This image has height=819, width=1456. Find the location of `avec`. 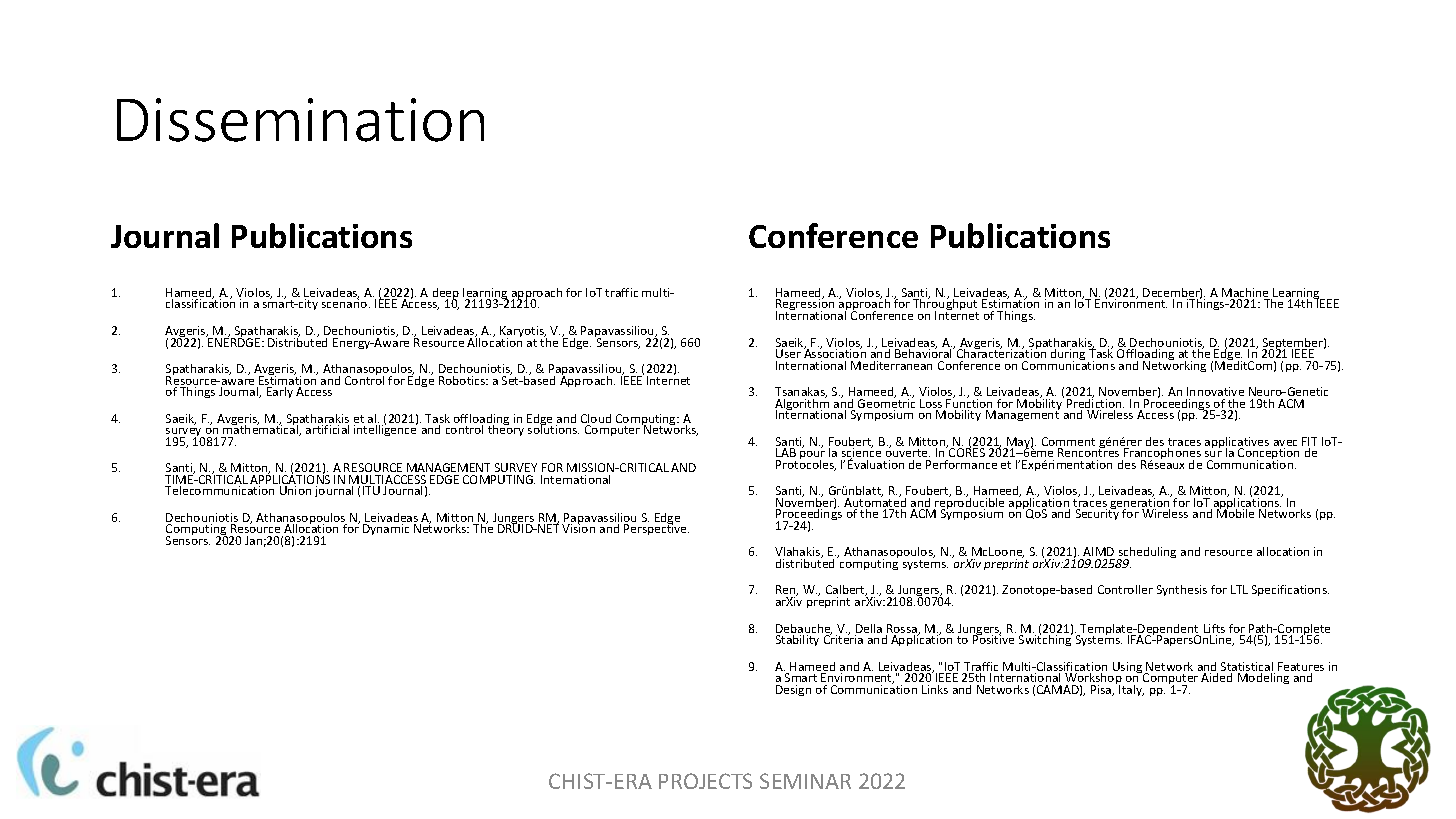

avec is located at coordinates (1285, 444).
